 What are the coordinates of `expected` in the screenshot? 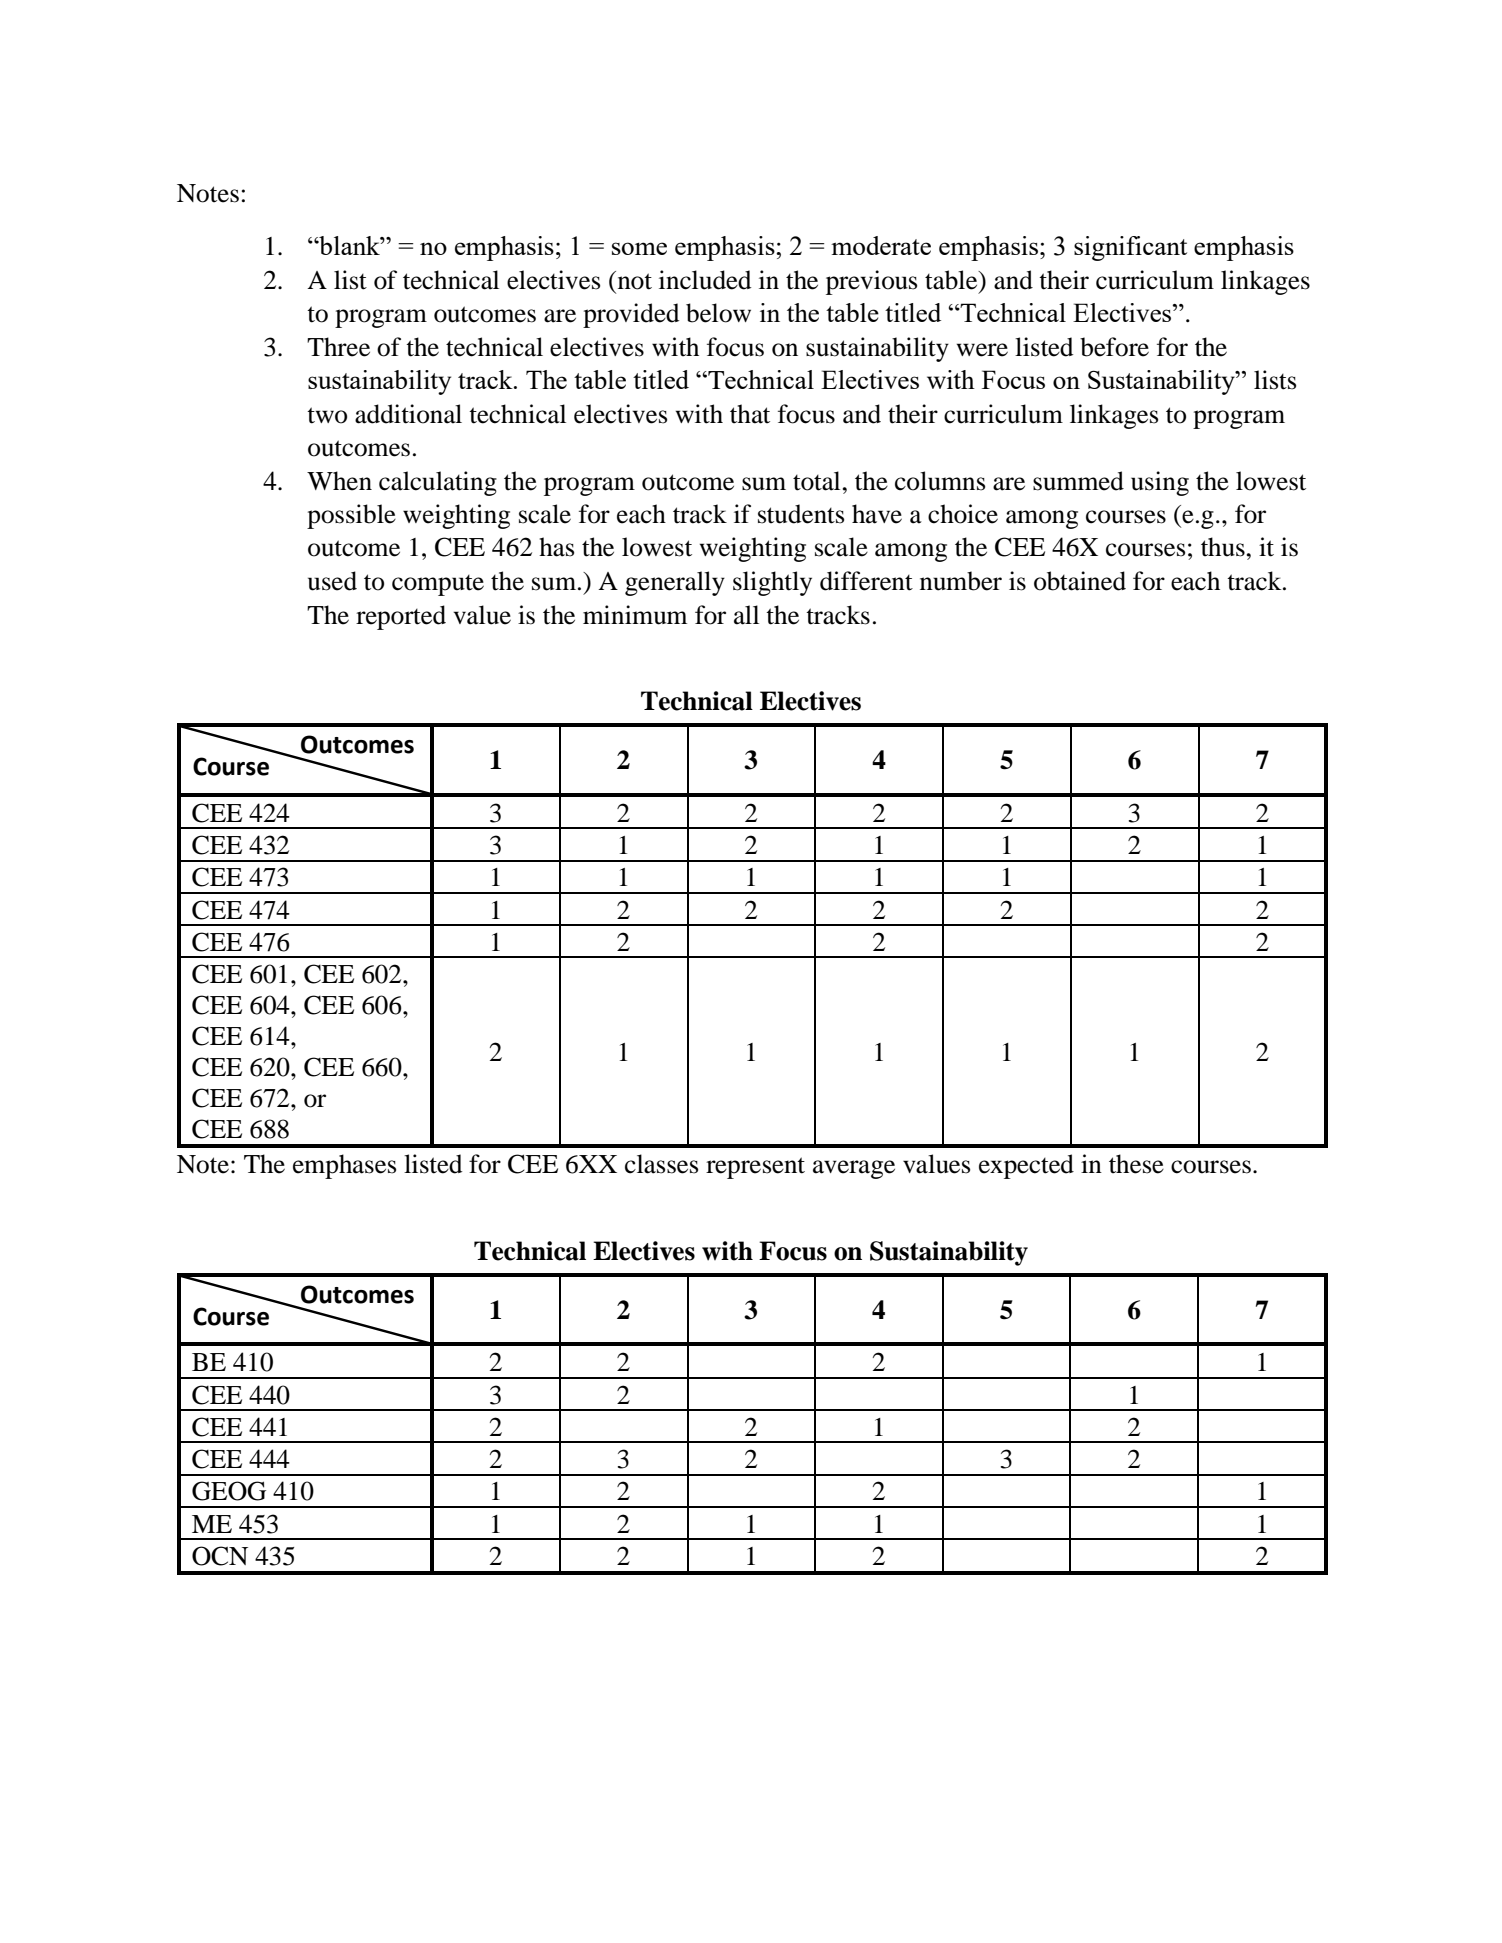 It's located at (1026, 1166).
